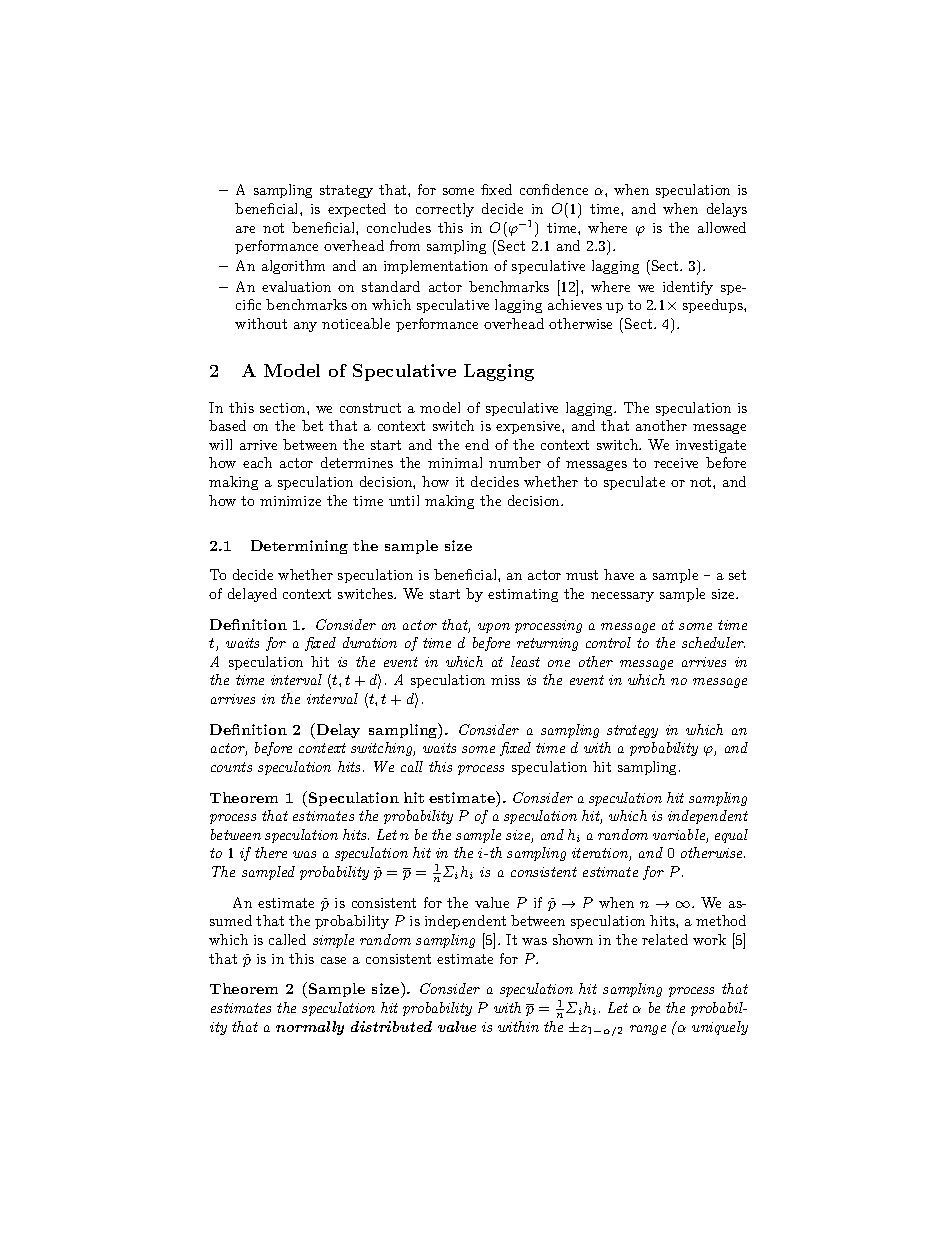  Describe the element at coordinates (310, 1028) in the screenshot. I see `normally` at that location.
